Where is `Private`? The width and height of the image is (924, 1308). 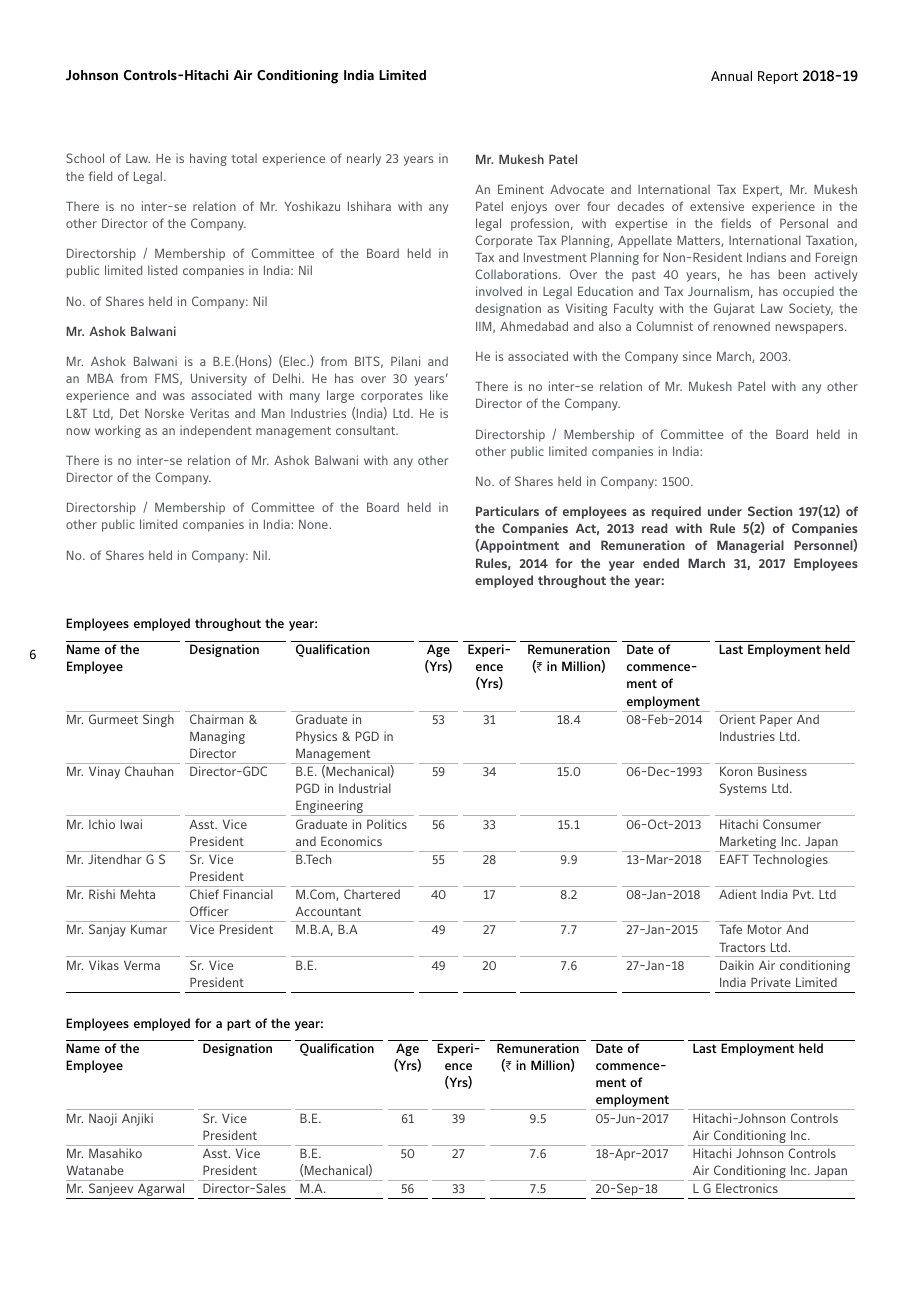 Private is located at coordinates (771, 982).
